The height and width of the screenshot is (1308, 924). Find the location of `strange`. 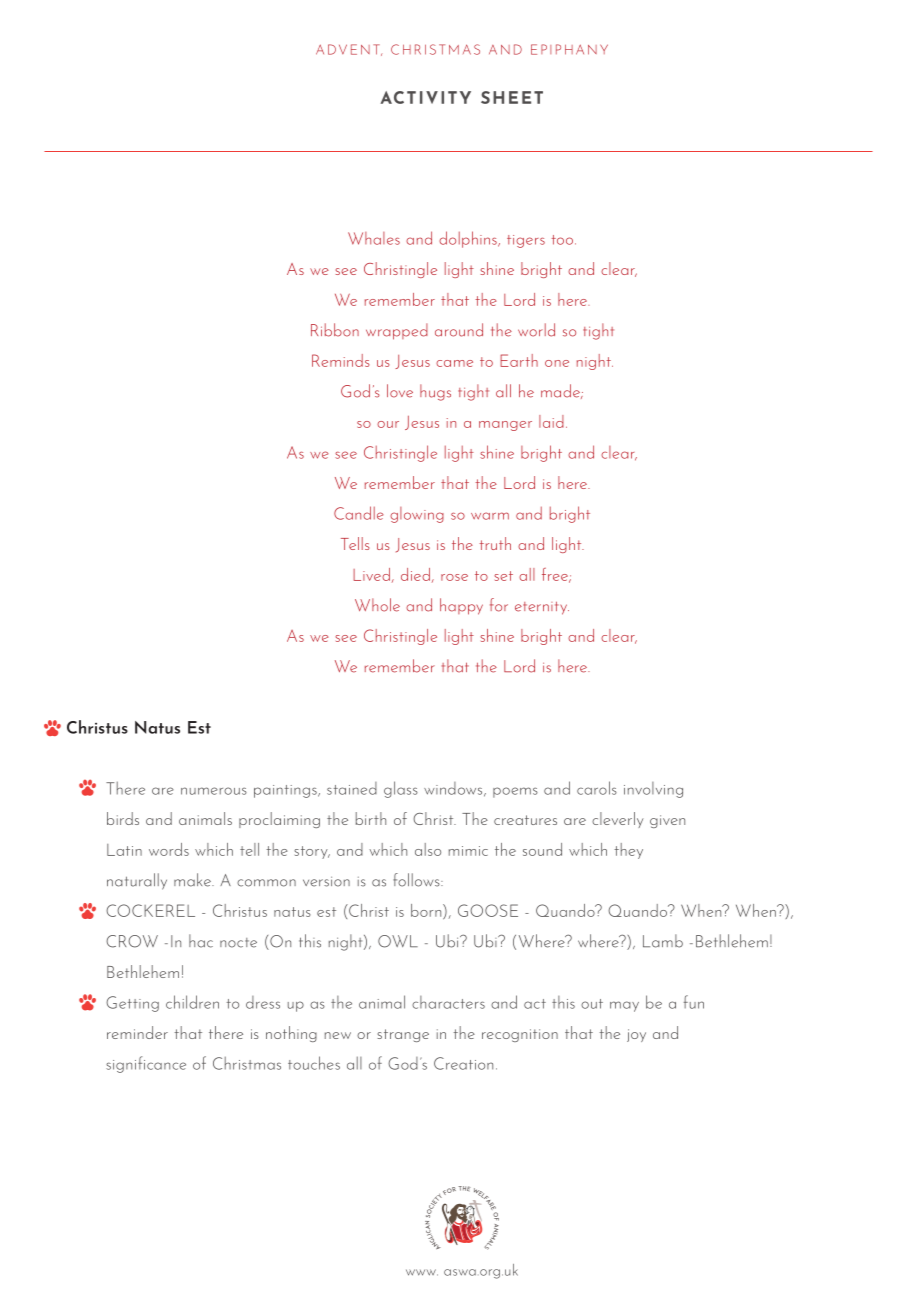

strange is located at coordinates (403, 1035).
